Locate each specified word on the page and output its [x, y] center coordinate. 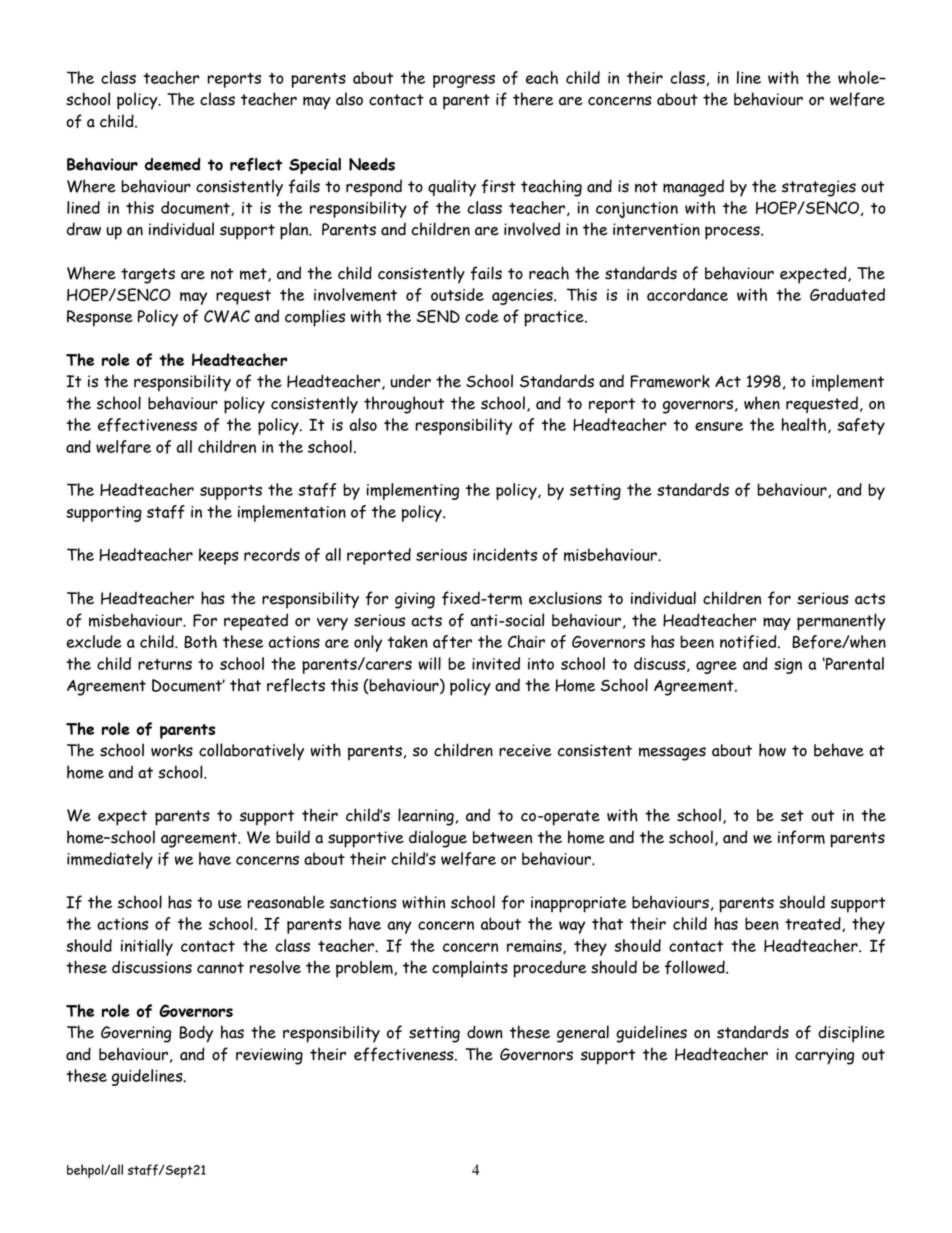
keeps [219, 556]
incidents [505, 554]
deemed [172, 164]
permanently [841, 622]
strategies [819, 188]
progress [464, 81]
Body [196, 1034]
